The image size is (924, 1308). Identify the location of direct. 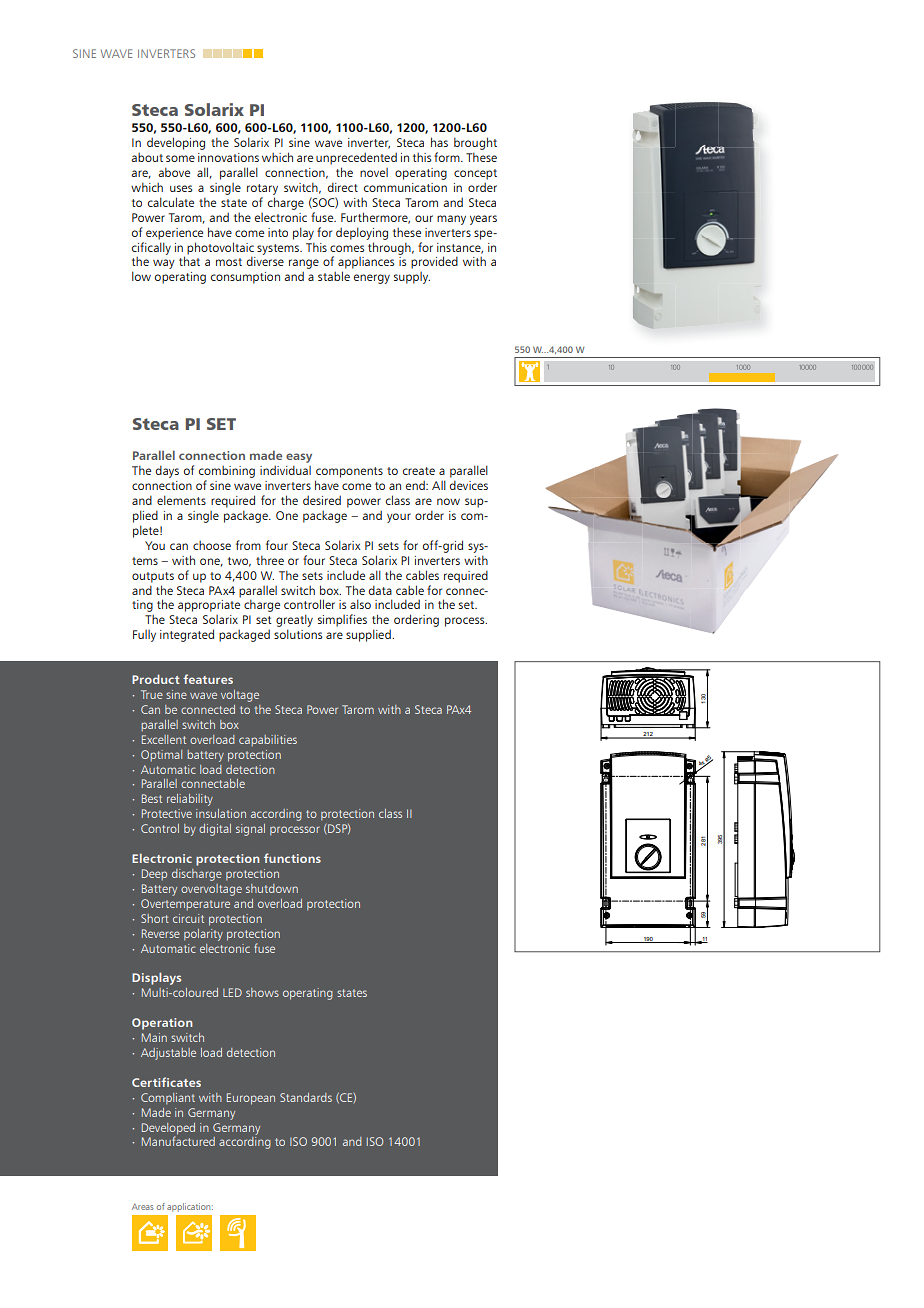
(343, 187).
